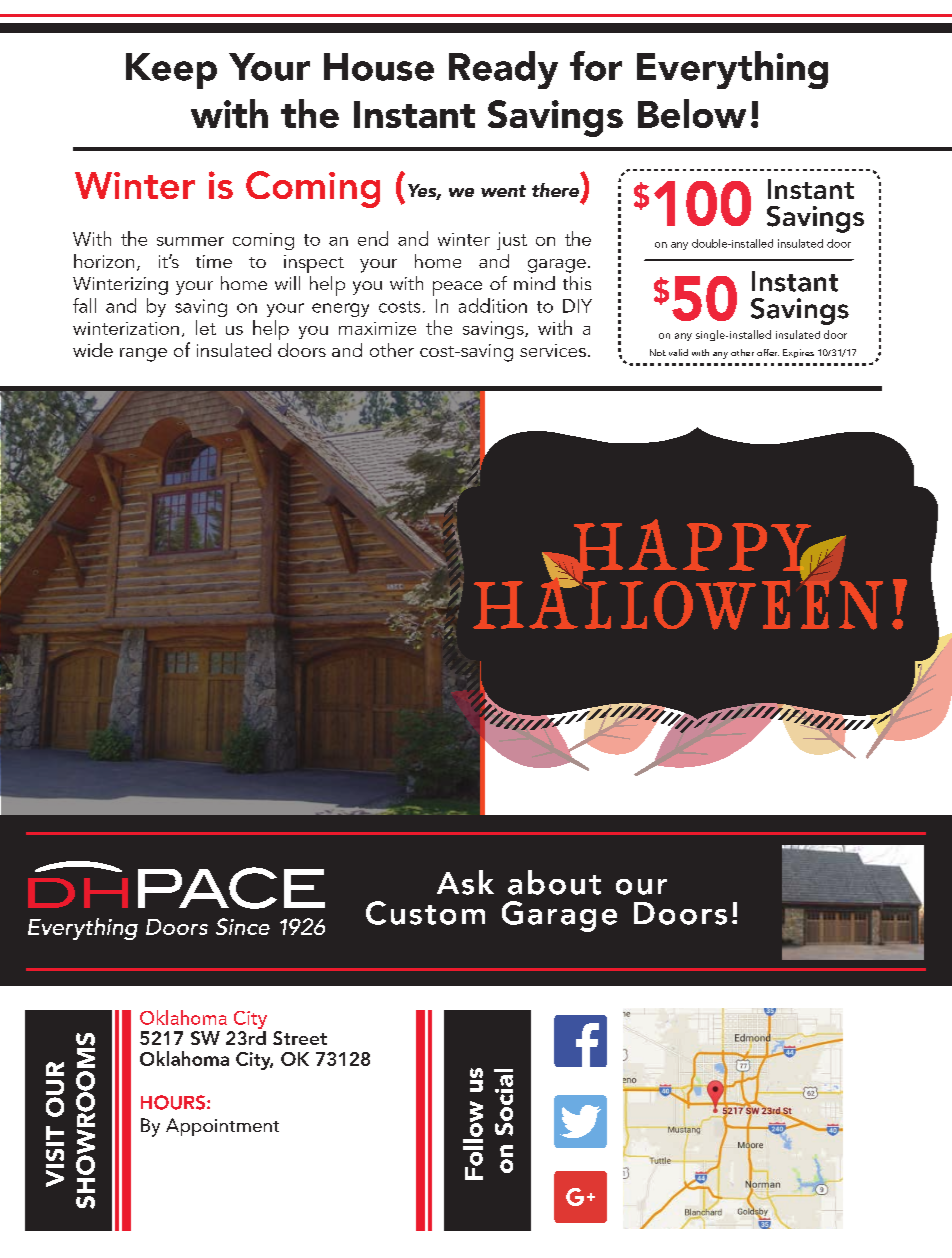 The image size is (952, 1258). Describe the element at coordinates (658, 352) in the document. I see `Not` at that location.
